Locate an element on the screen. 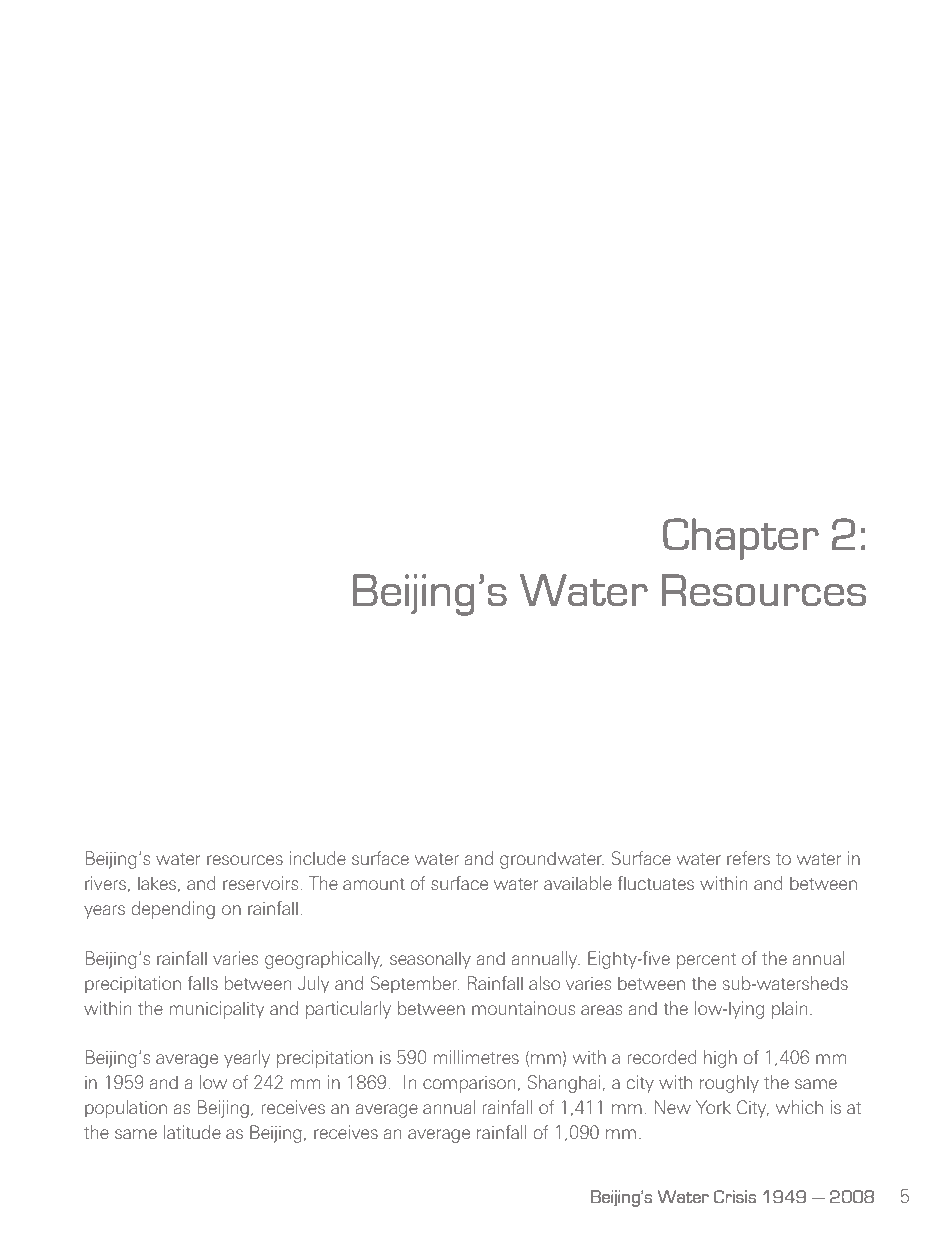 The image size is (952, 1233). yearly is located at coordinates (247, 1059).
